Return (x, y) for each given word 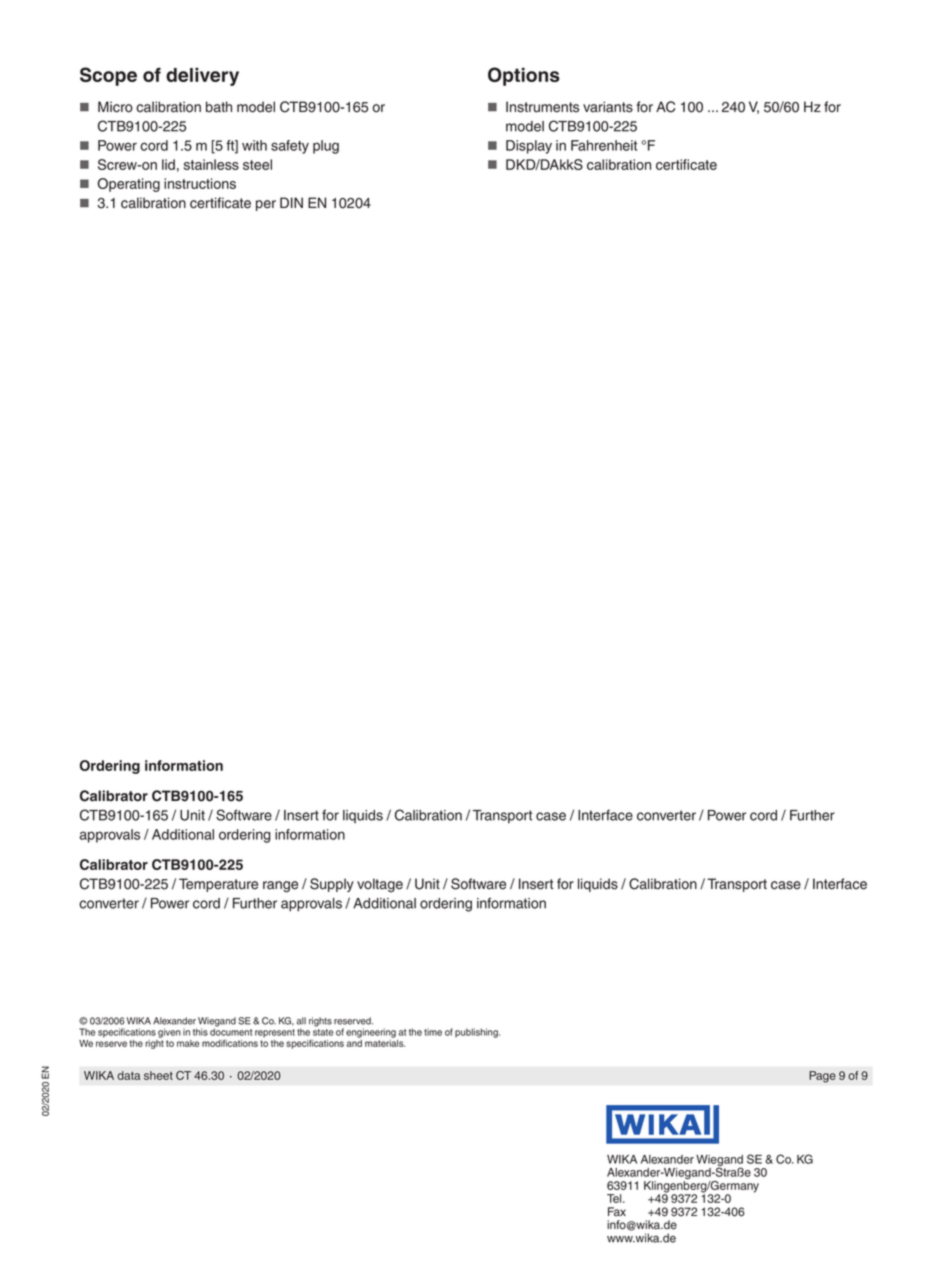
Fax (617, 1212)
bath (219, 107)
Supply (332, 885)
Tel (615, 1198)
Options (524, 76)
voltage (380, 885)
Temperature (218, 885)
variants (608, 107)
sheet (158, 1075)
